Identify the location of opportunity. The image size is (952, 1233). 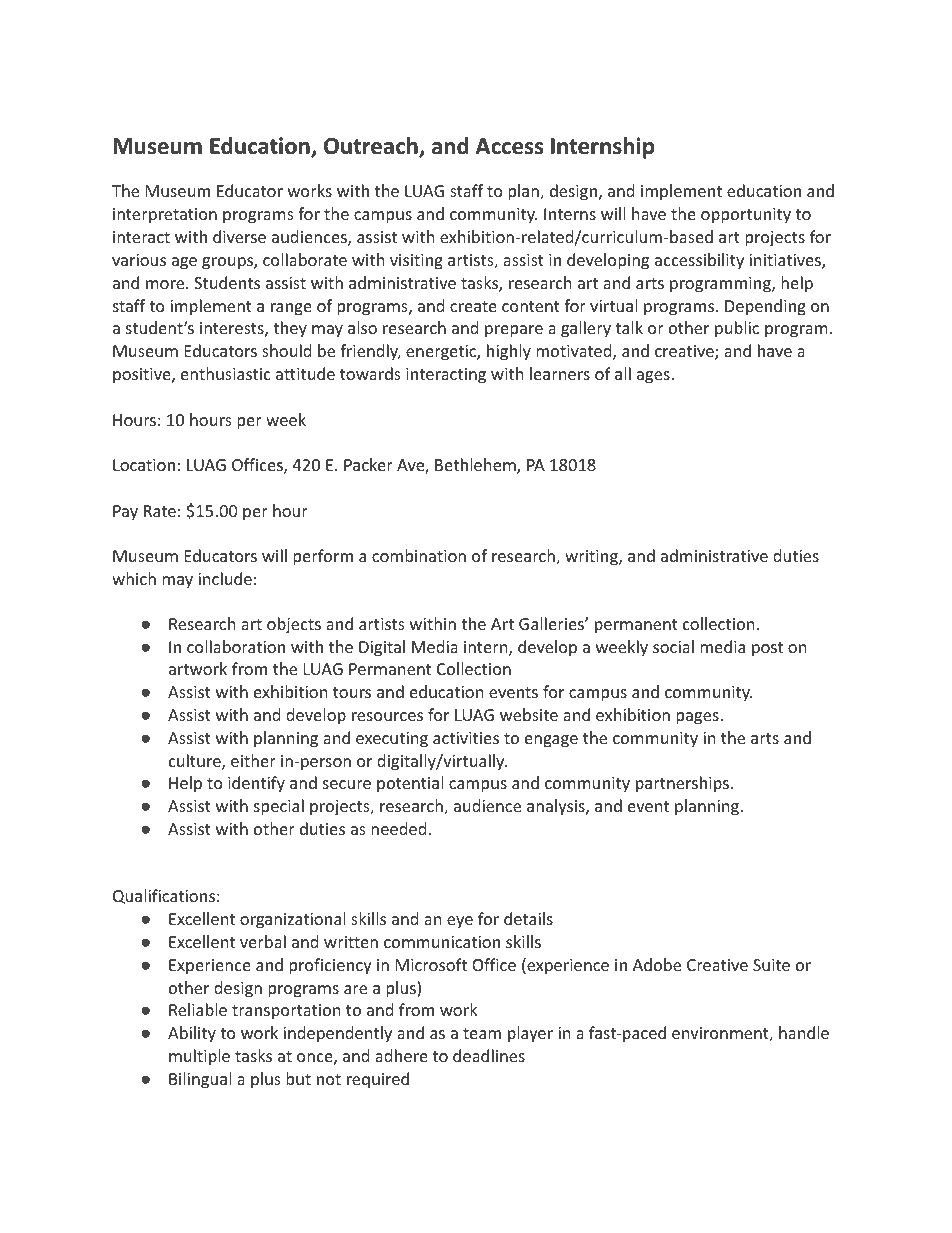
(746, 216).
